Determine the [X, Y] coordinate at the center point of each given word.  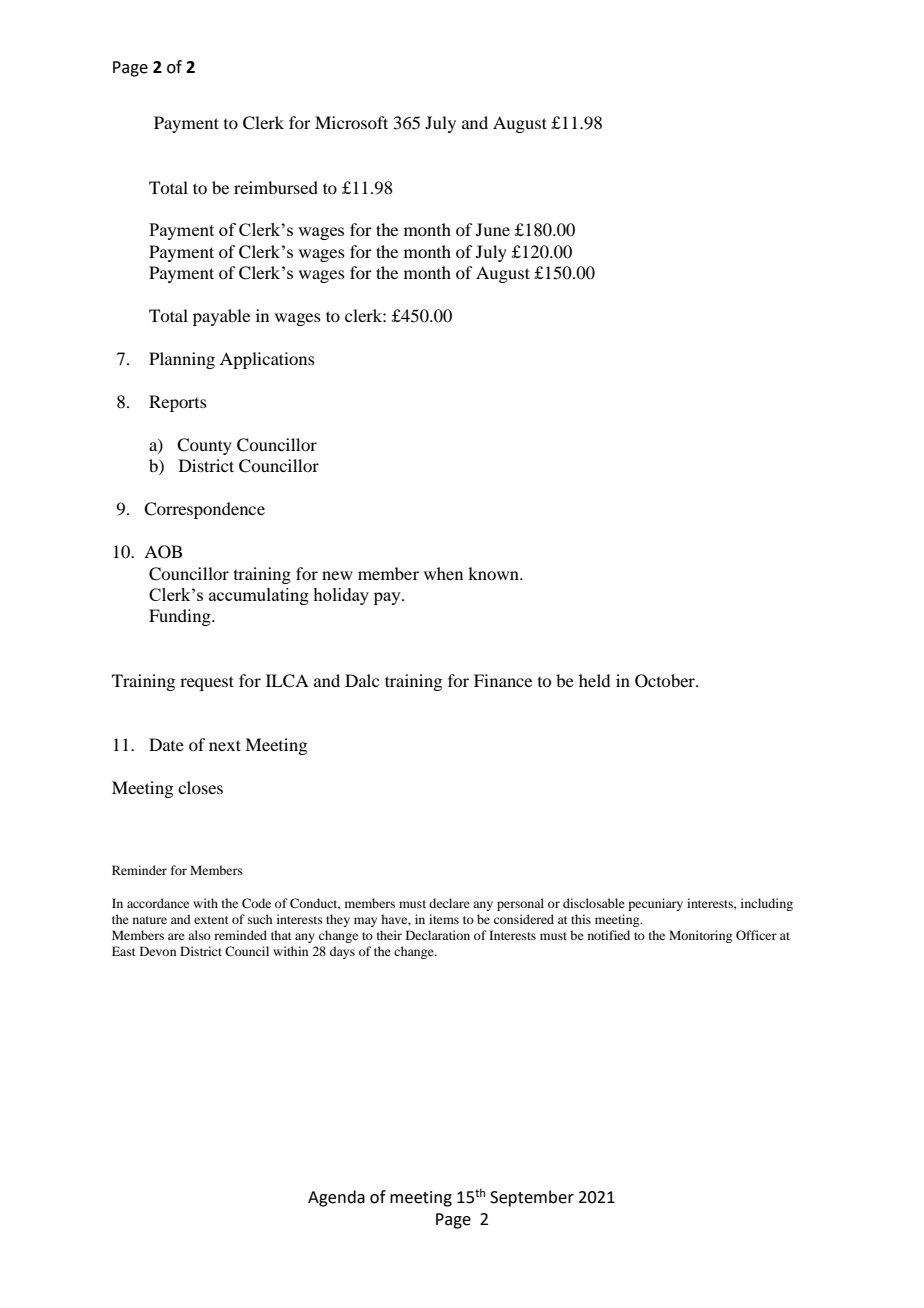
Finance [503, 680]
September [532, 1198]
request [207, 683]
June [493, 229]
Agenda [336, 1198]
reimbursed [276, 187]
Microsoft [351, 122]
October [666, 681]
